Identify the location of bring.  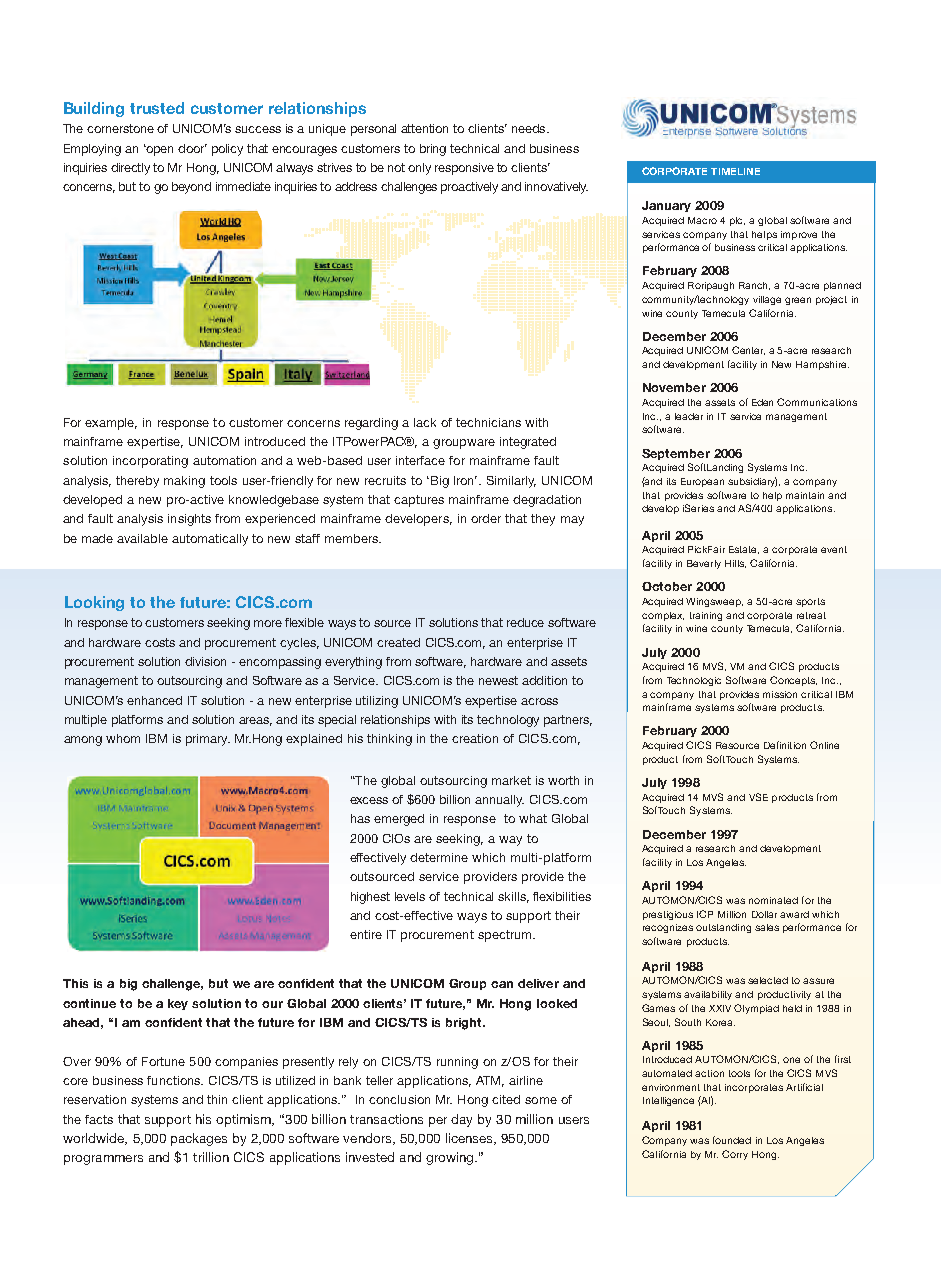
(433, 150).
